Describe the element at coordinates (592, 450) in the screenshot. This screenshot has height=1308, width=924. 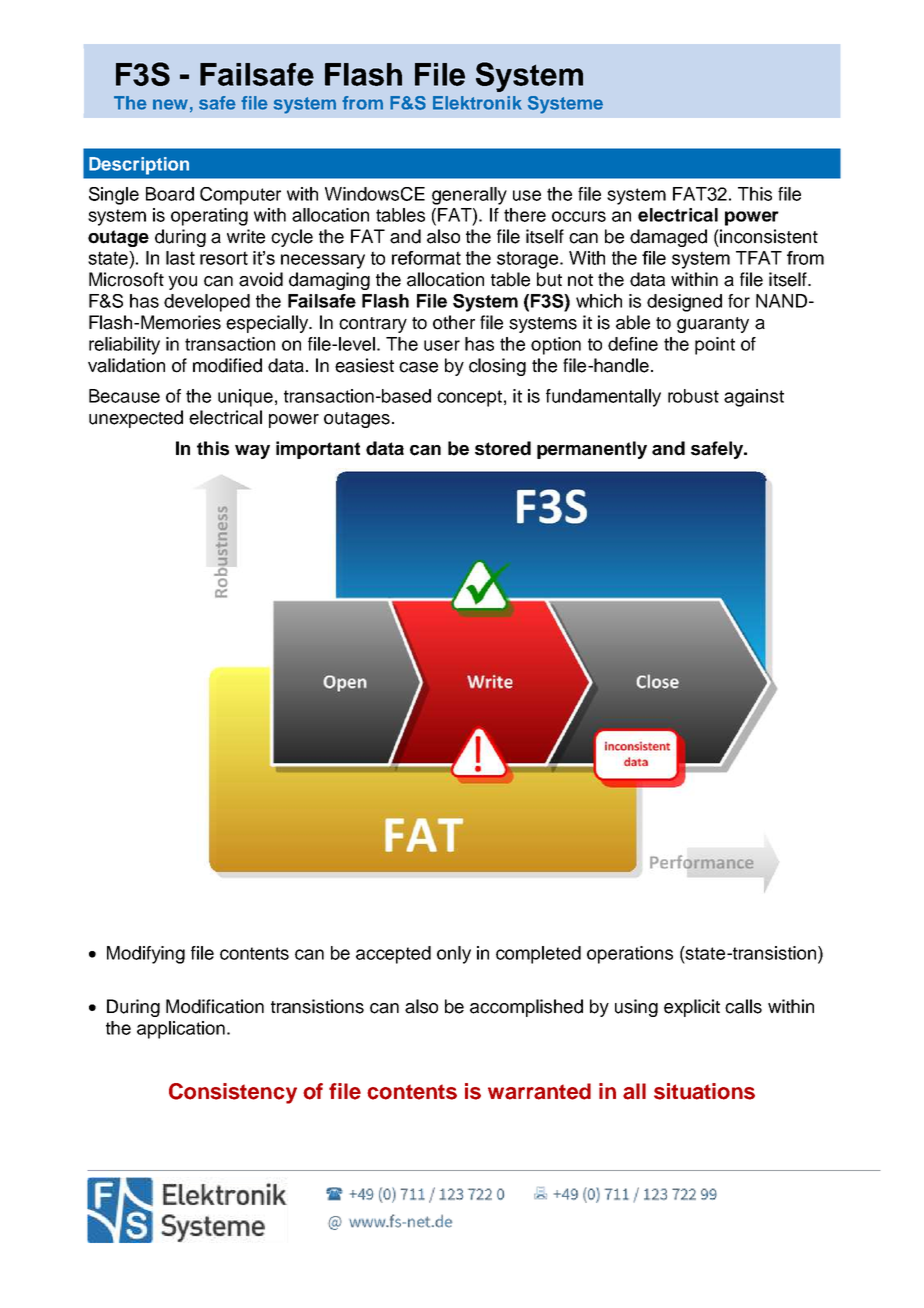
I see `permanently` at that location.
